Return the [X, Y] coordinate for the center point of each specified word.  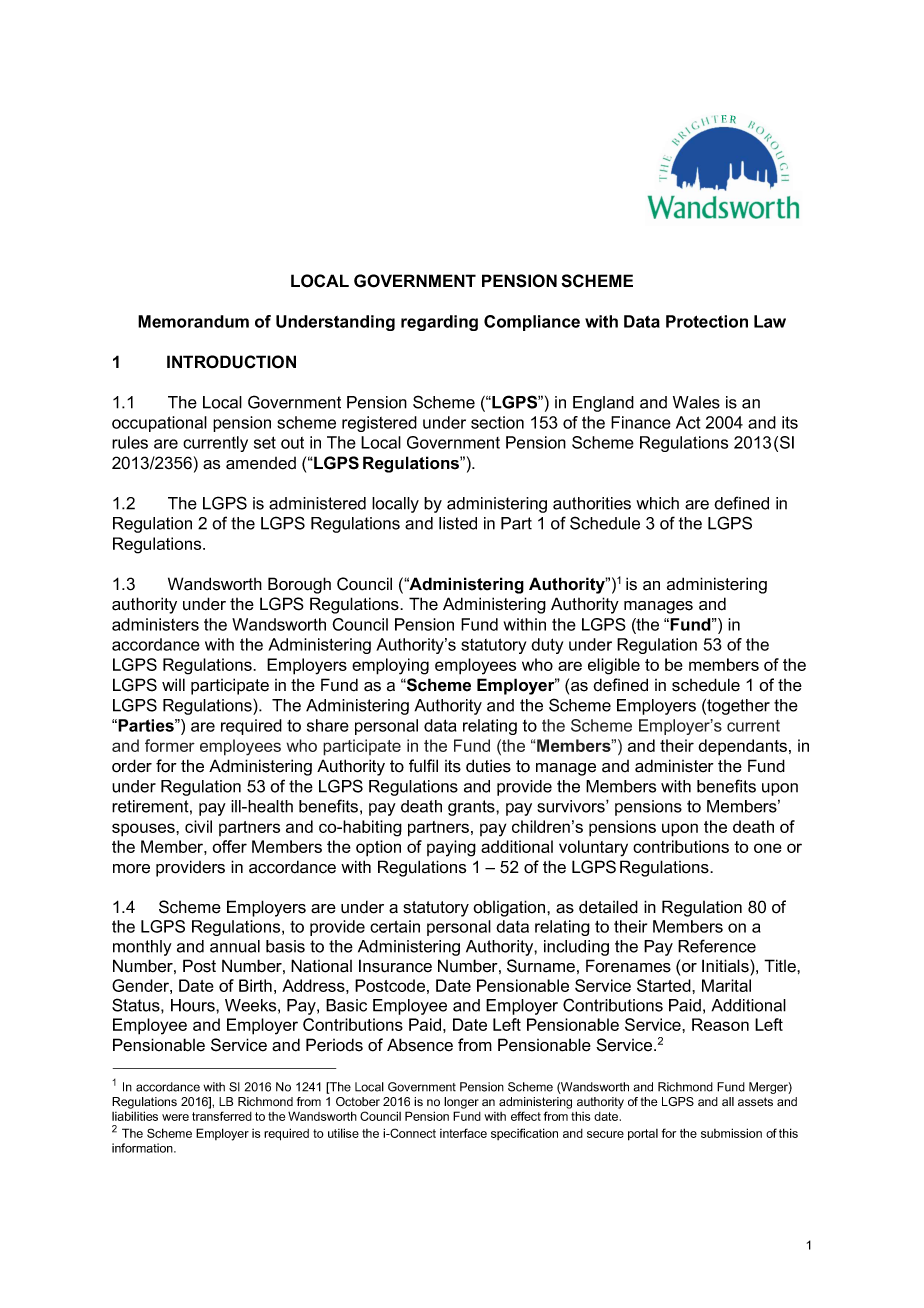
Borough [299, 585]
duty [547, 646]
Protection [707, 321]
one [768, 848]
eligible [614, 666]
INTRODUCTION [231, 362]
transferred [222, 1116]
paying [451, 848]
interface [463, 1133]
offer [229, 846]
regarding [439, 323]
